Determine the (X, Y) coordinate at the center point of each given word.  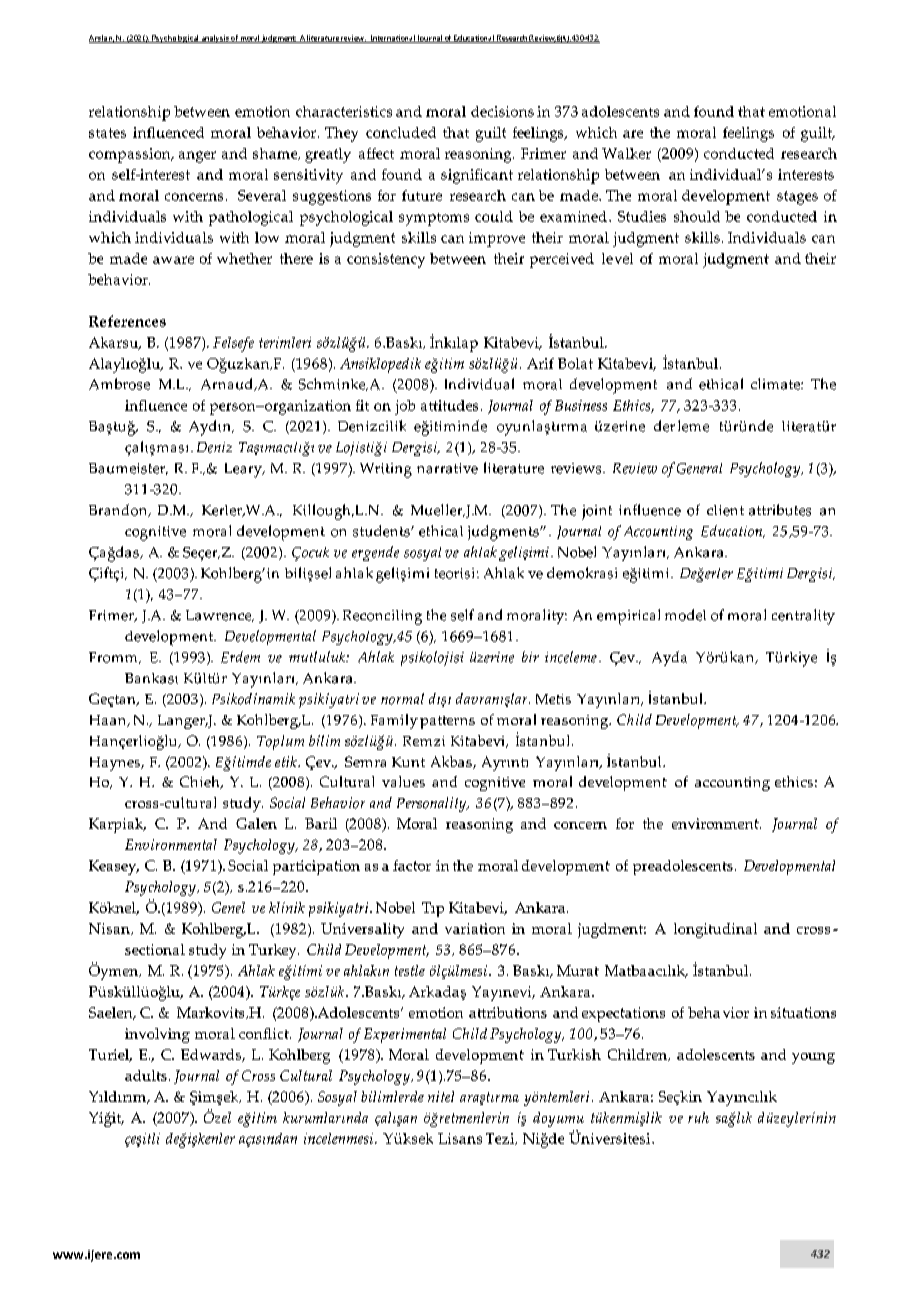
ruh (698, 1117)
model (685, 615)
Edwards (212, 1055)
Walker (626, 153)
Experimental (405, 1035)
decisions (502, 111)
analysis (215, 39)
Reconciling (382, 617)
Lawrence (220, 616)
